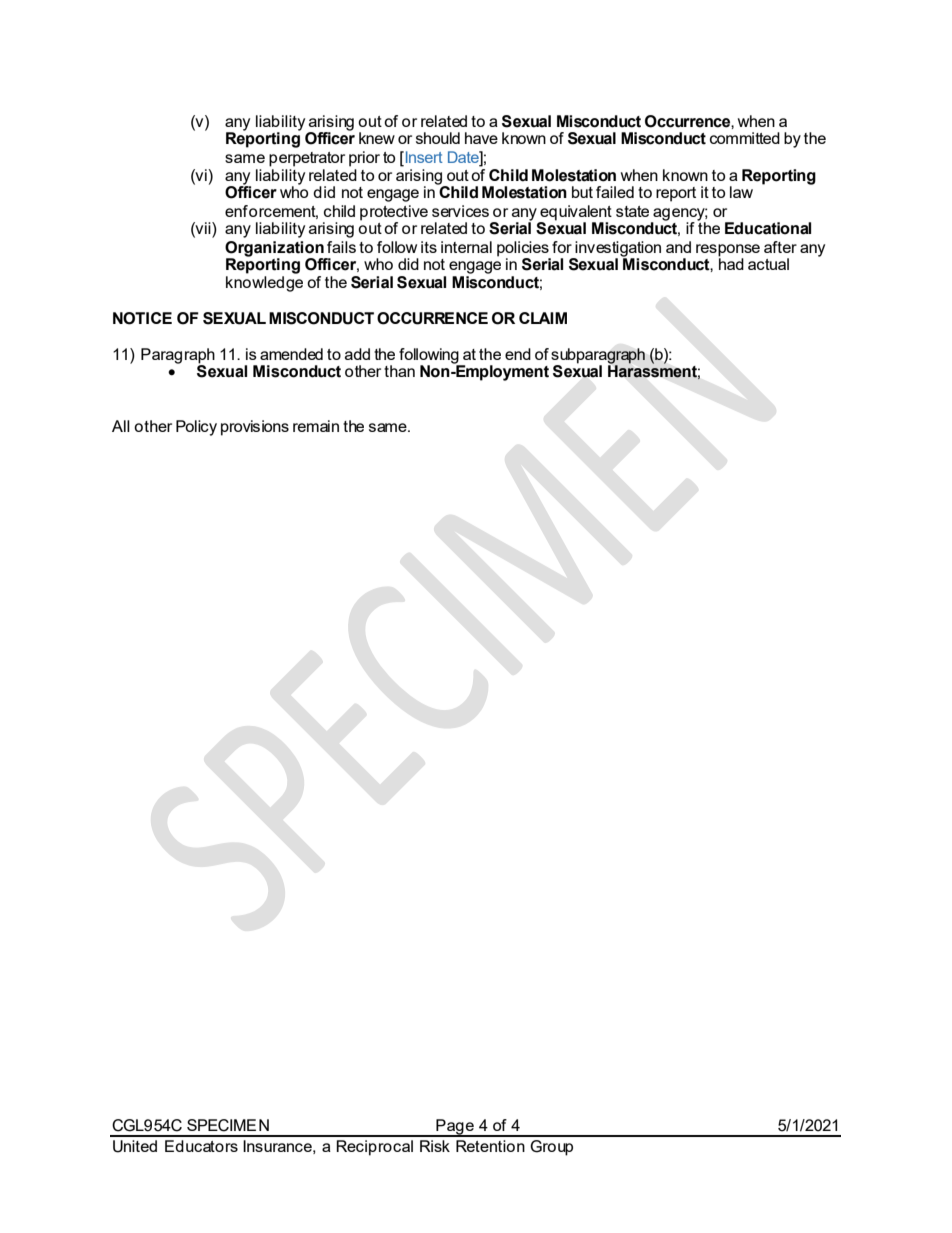 The image size is (952, 1233). What do you see at coordinates (196, 428) in the image?
I see `Policy` at bounding box center [196, 428].
